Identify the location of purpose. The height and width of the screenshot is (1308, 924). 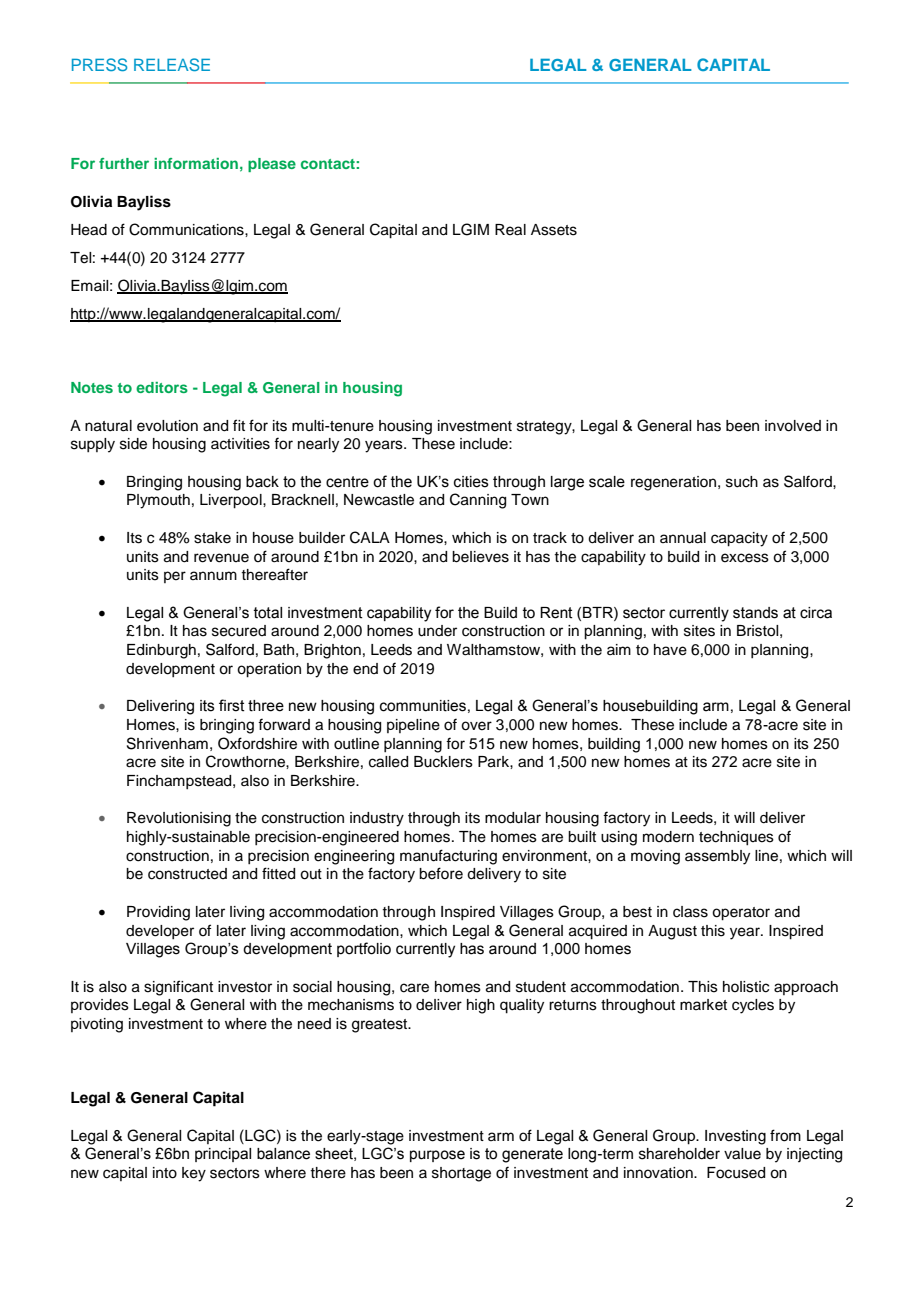
(437, 1156).
